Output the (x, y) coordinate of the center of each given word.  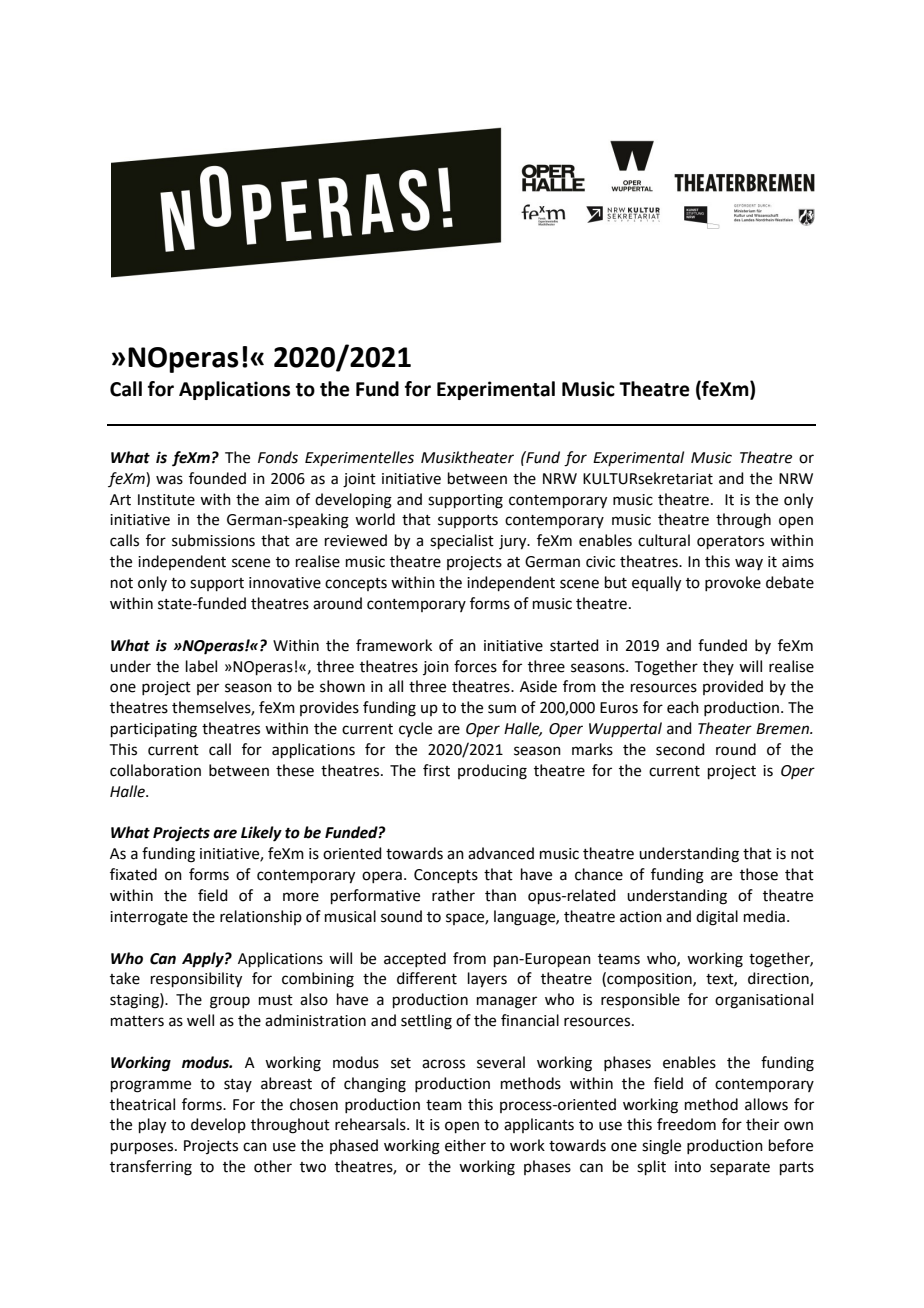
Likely (261, 834)
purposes (143, 1148)
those (759, 874)
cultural (664, 540)
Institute (166, 500)
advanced (501, 853)
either (465, 1145)
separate (740, 1168)
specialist (462, 541)
